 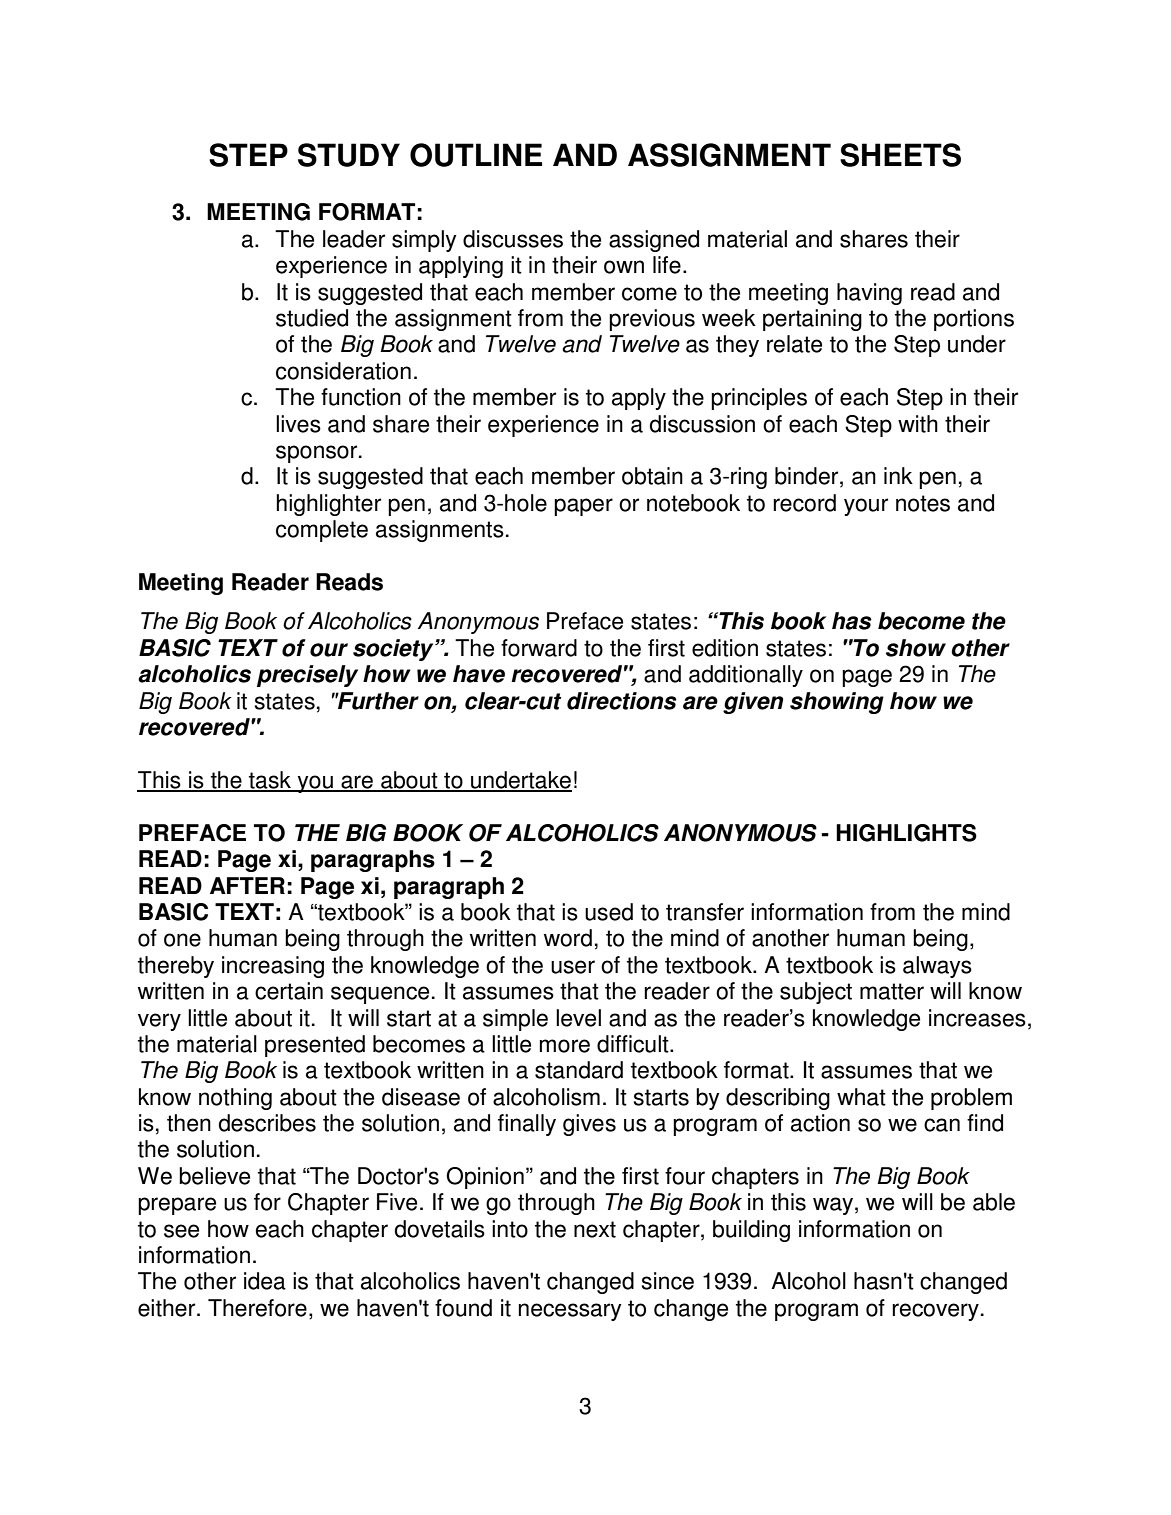 I want to click on SHEETS, so click(x=900, y=155).
